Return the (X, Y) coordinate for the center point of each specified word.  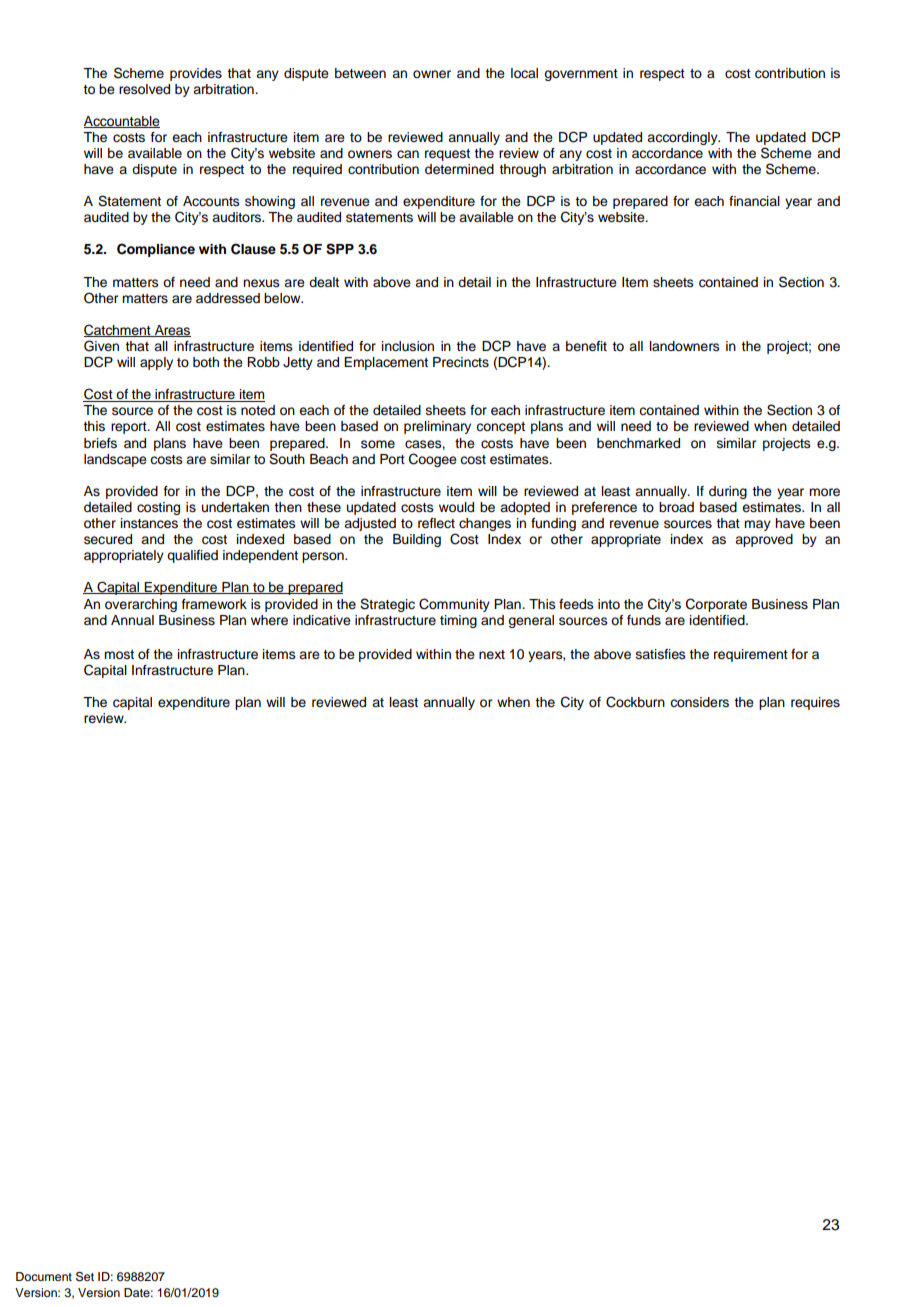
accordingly (683, 138)
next (492, 654)
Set (85, 1277)
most (119, 654)
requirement (751, 655)
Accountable (122, 122)
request (447, 155)
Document (44, 1276)
